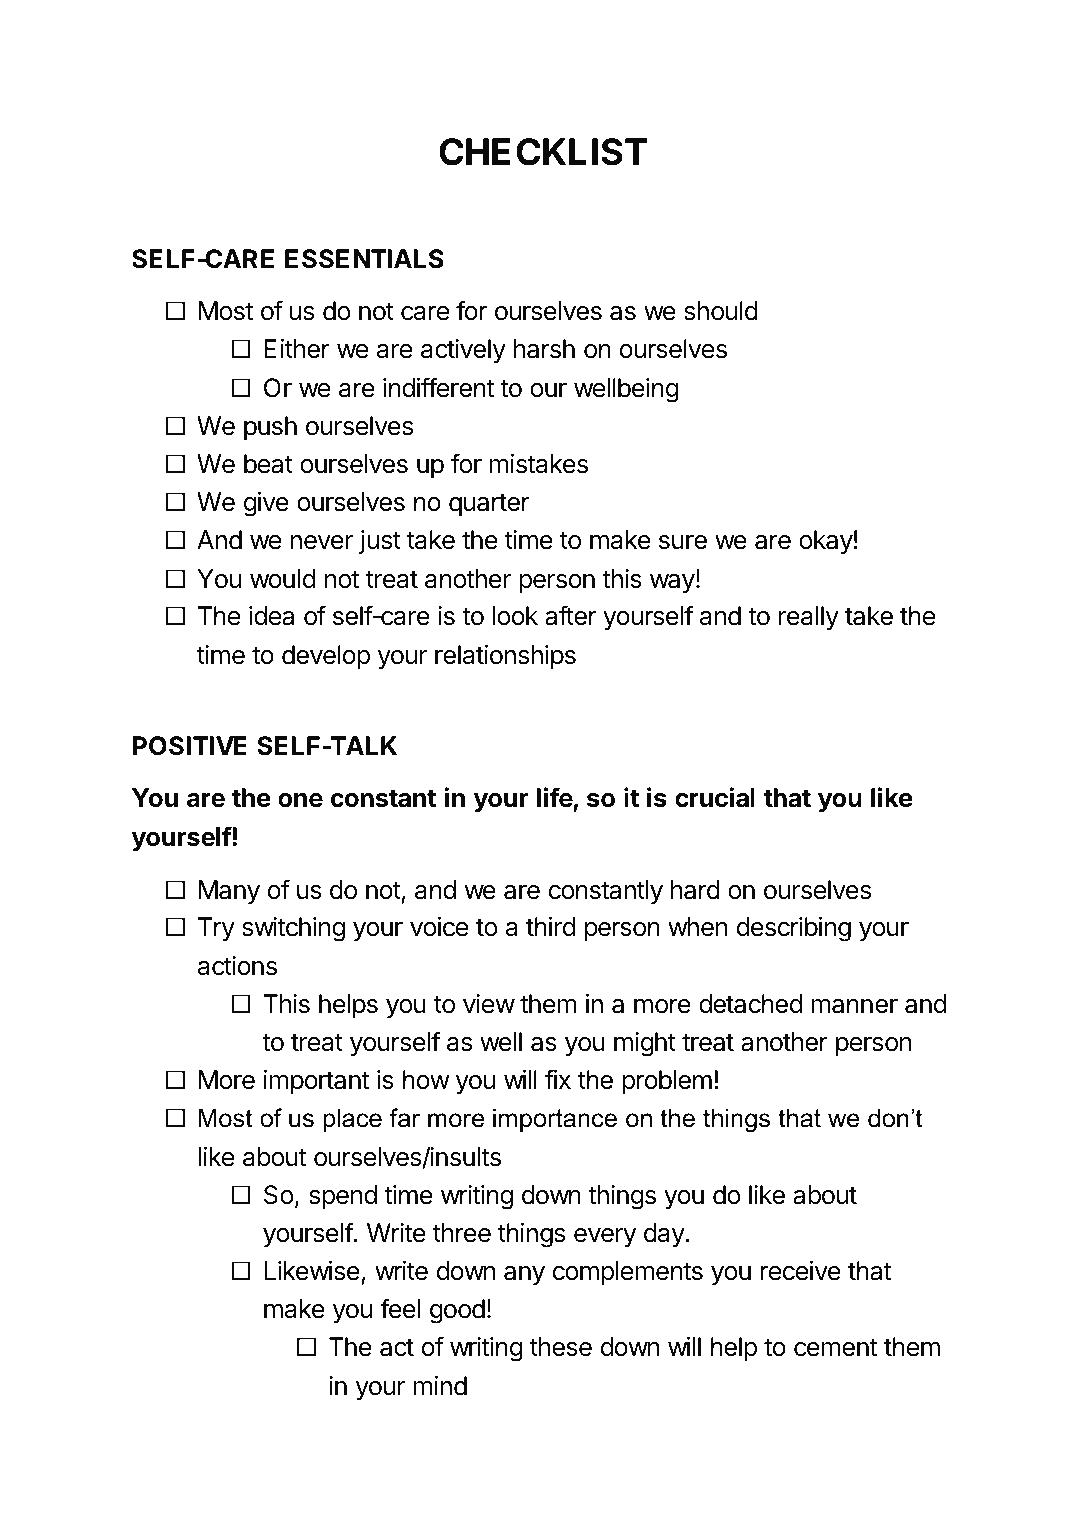 The height and width of the image is (1535, 1085). Describe the element at coordinates (364, 259) in the image. I see `ESSENTIALS` at that location.
